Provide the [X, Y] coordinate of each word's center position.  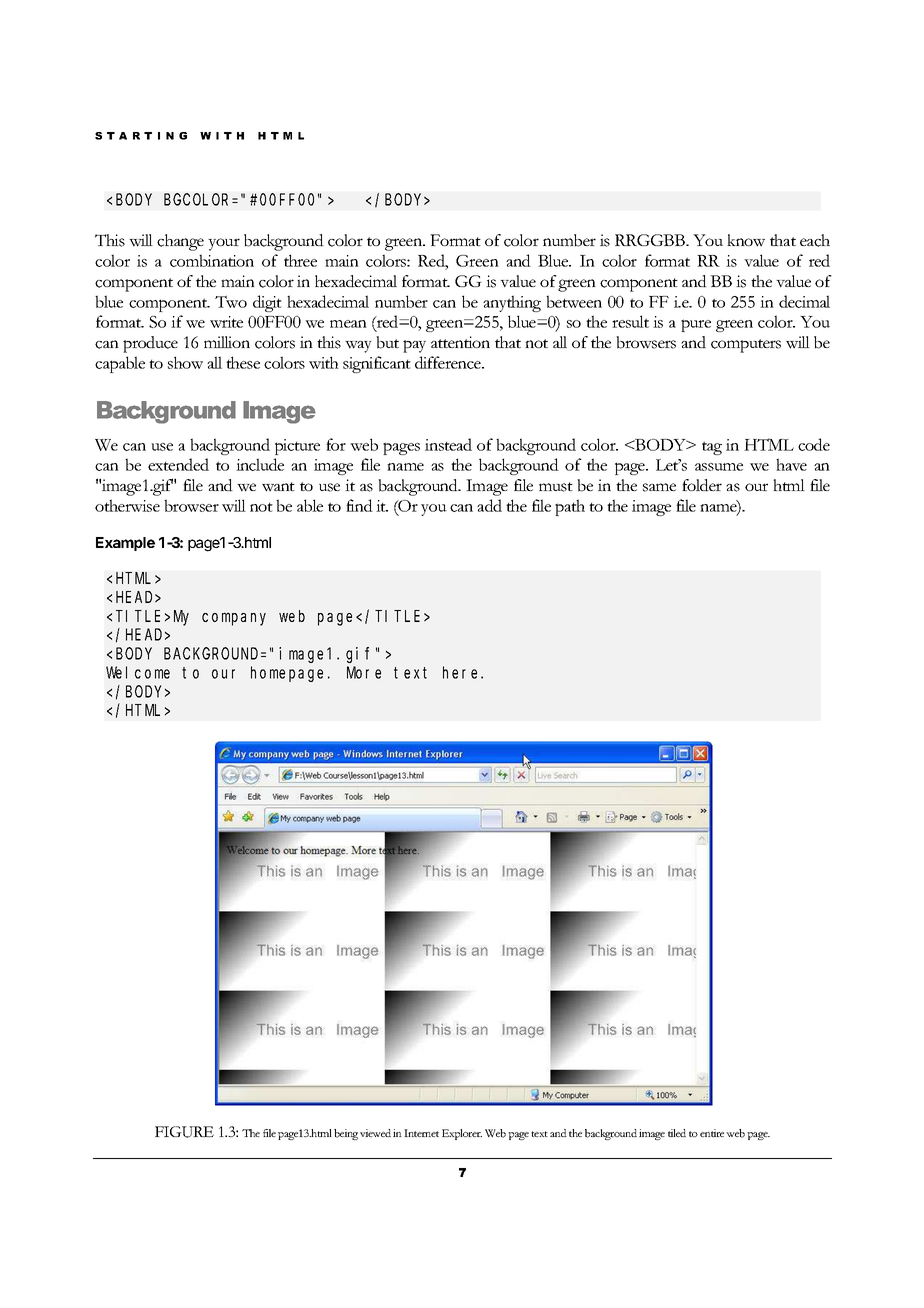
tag [712, 448]
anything [512, 303]
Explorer [462, 1134]
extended [178, 464]
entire [712, 1133]
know [746, 240]
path [570, 507]
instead [448, 444]
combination [212, 260]
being [346, 1134]
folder [702, 485]
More [364, 673]
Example [125, 544]
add [489, 505]
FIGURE [184, 1132]
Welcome [138, 672]
